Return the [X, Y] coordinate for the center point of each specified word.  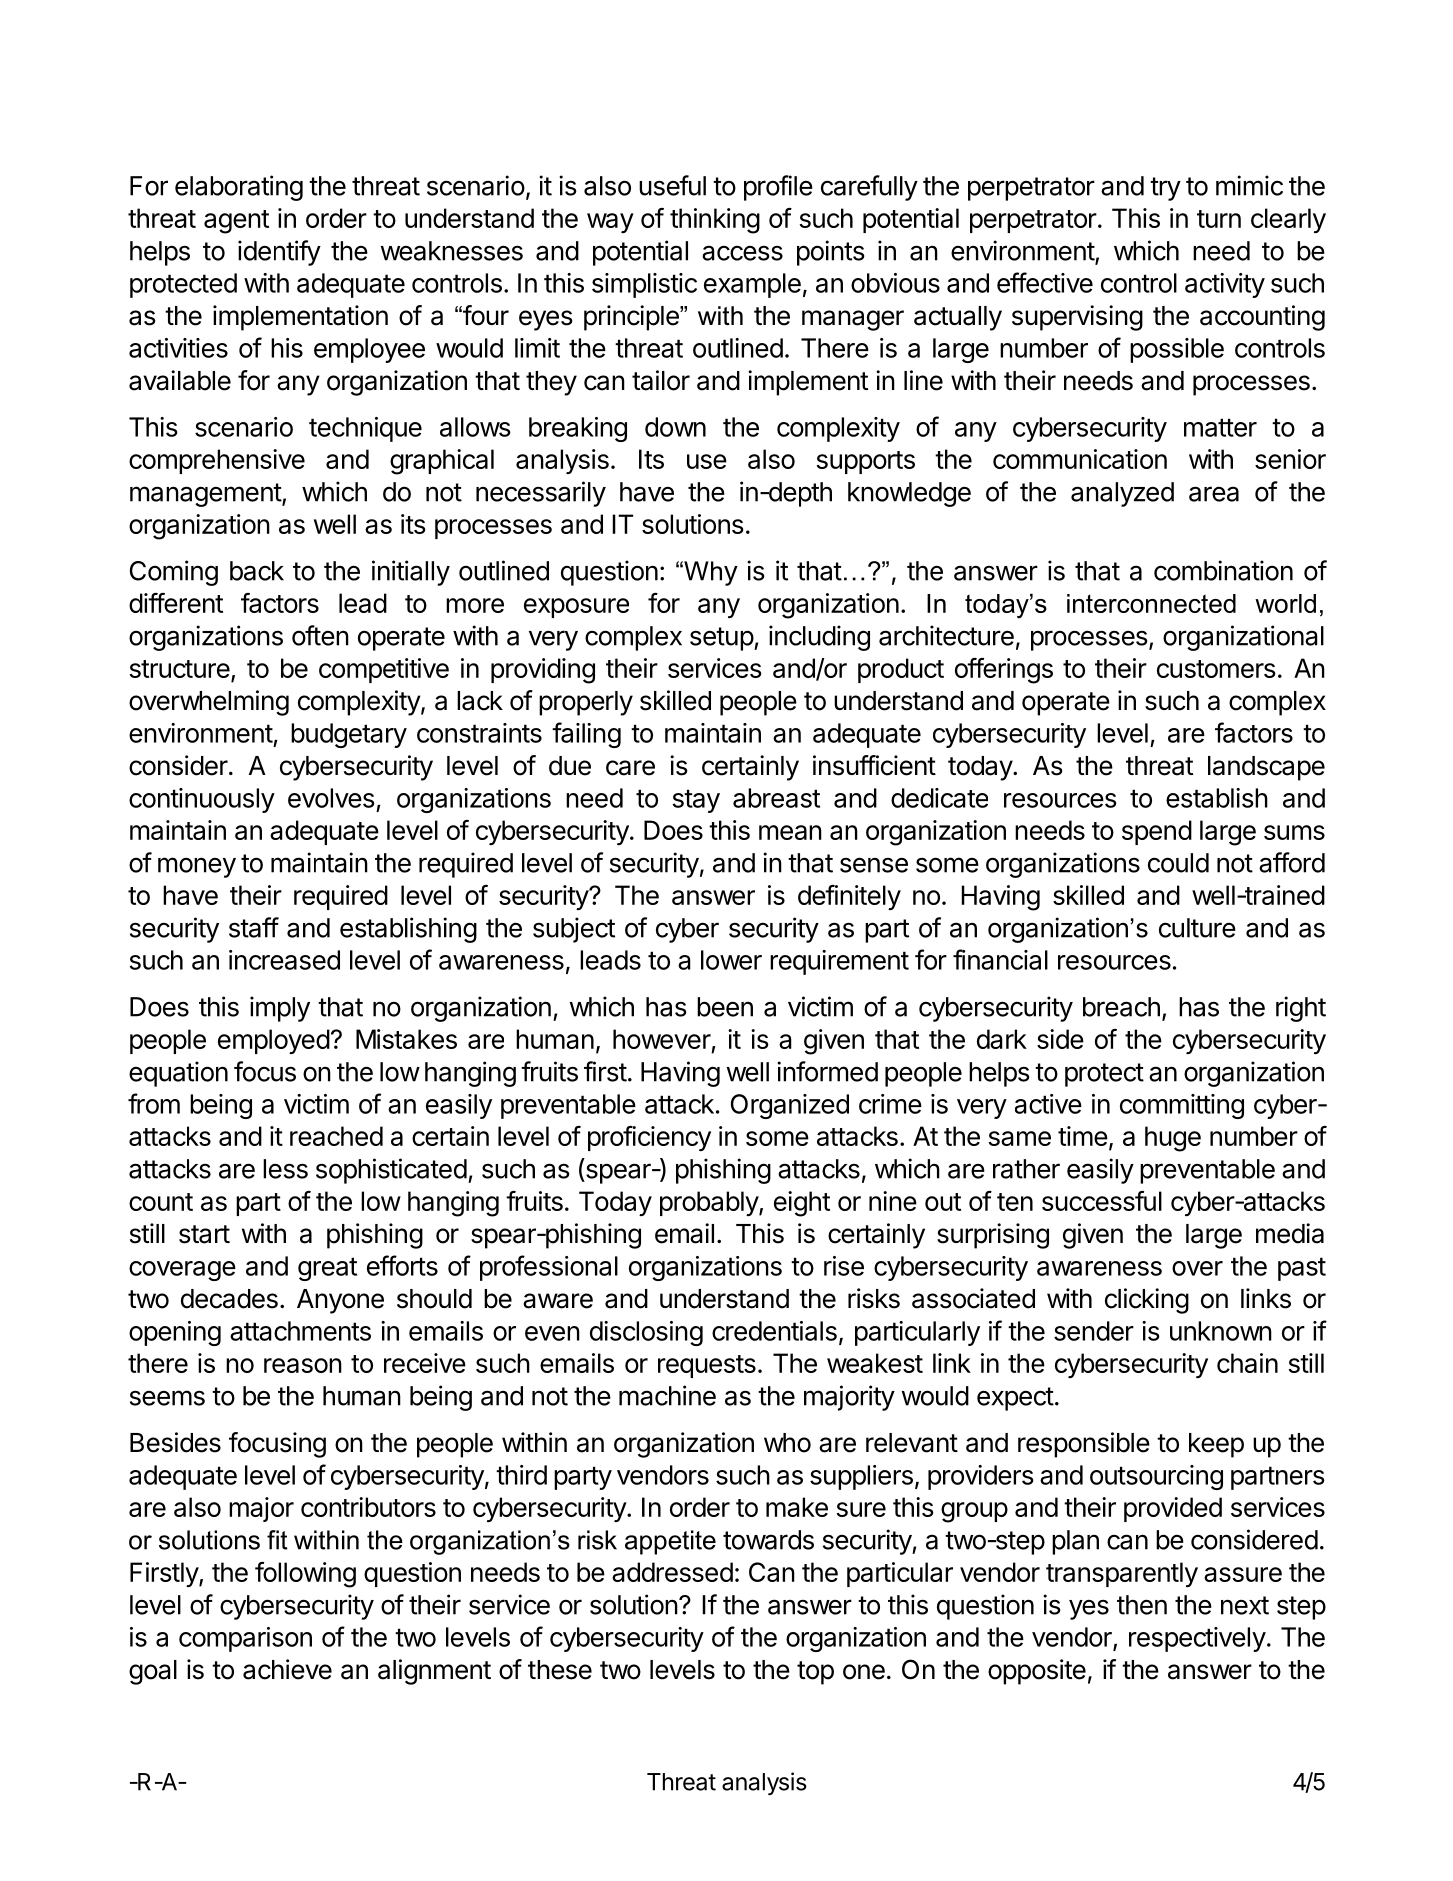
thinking [715, 221]
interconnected [1151, 603]
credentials [774, 1331]
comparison [245, 1639]
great [327, 1269]
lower [731, 960]
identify [279, 253]
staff [254, 927]
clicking [1147, 1301]
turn [1219, 219]
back [257, 571]
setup [722, 639]
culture [1197, 928]
